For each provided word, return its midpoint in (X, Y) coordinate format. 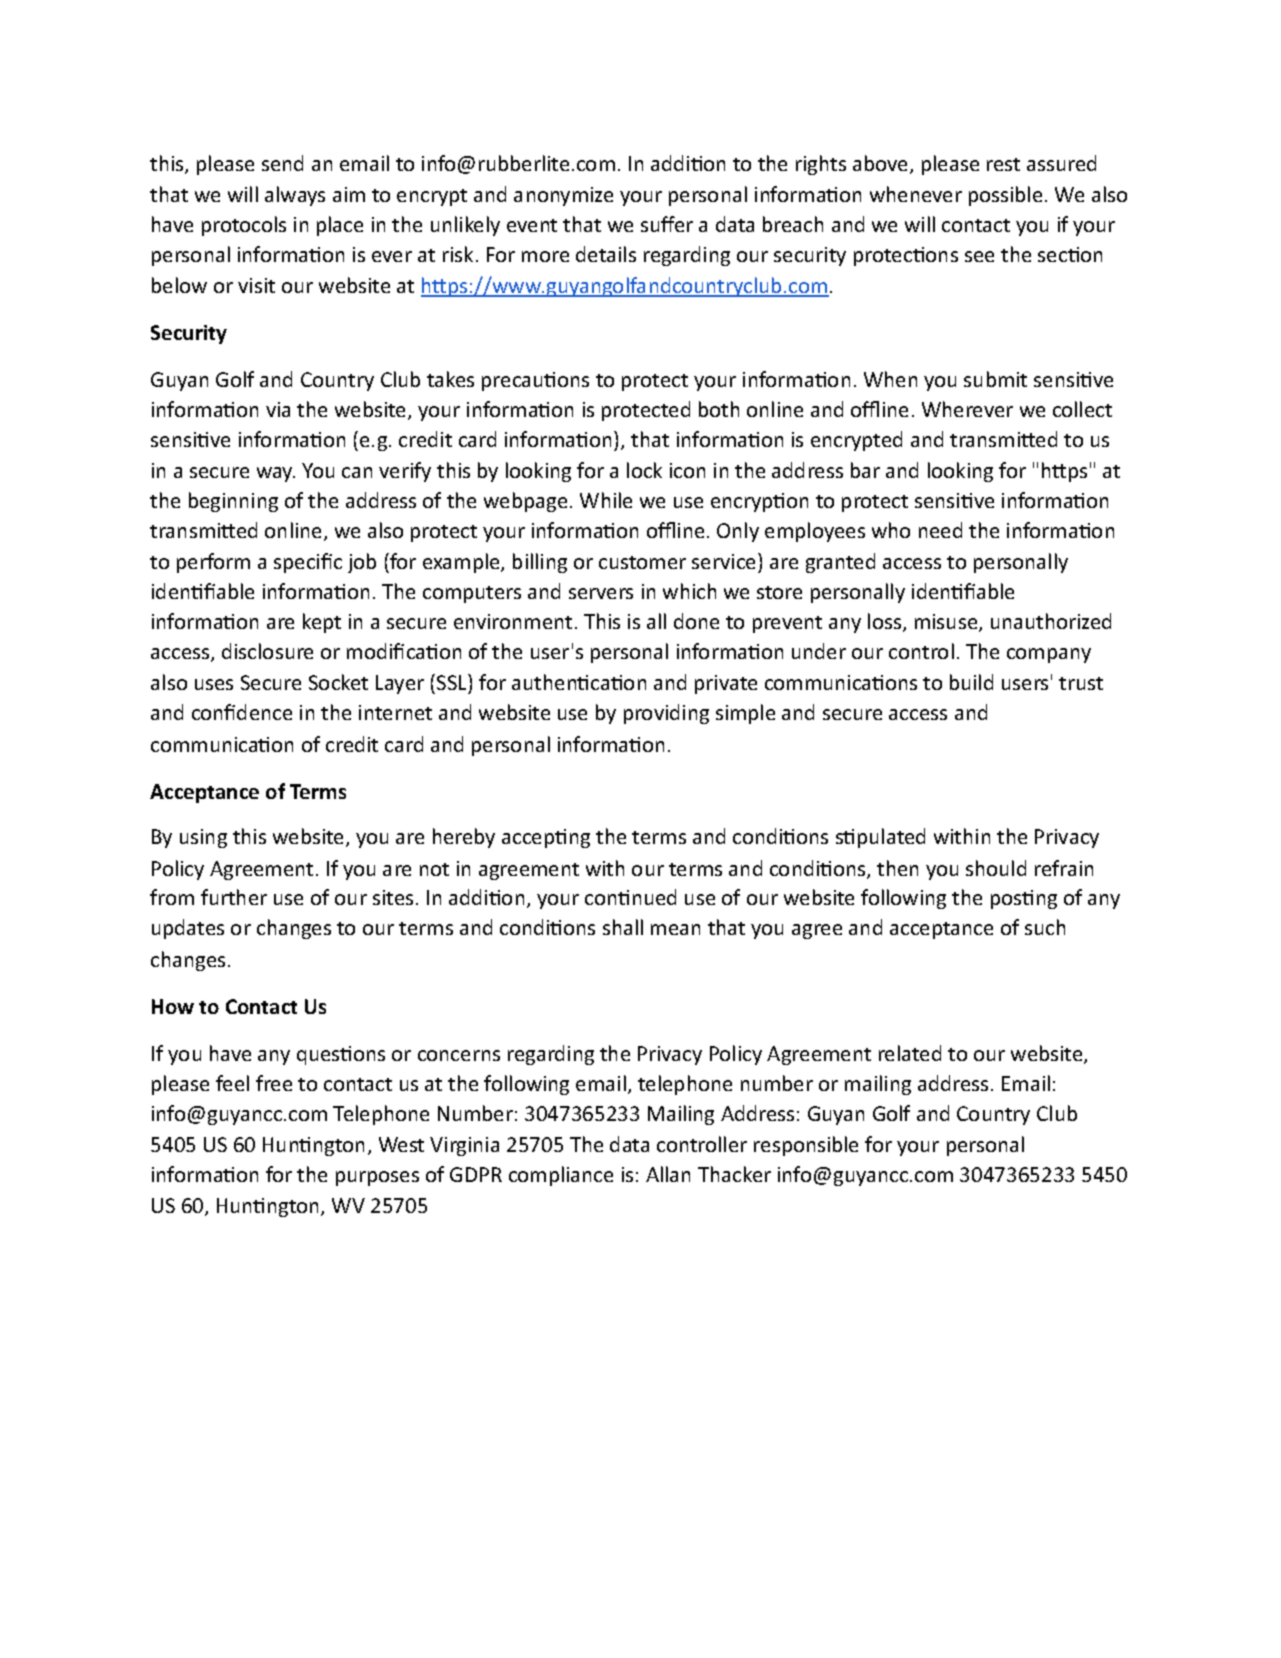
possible (1005, 196)
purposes (377, 1178)
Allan (668, 1174)
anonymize (563, 196)
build (971, 682)
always (295, 196)
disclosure (267, 651)
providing (666, 714)
